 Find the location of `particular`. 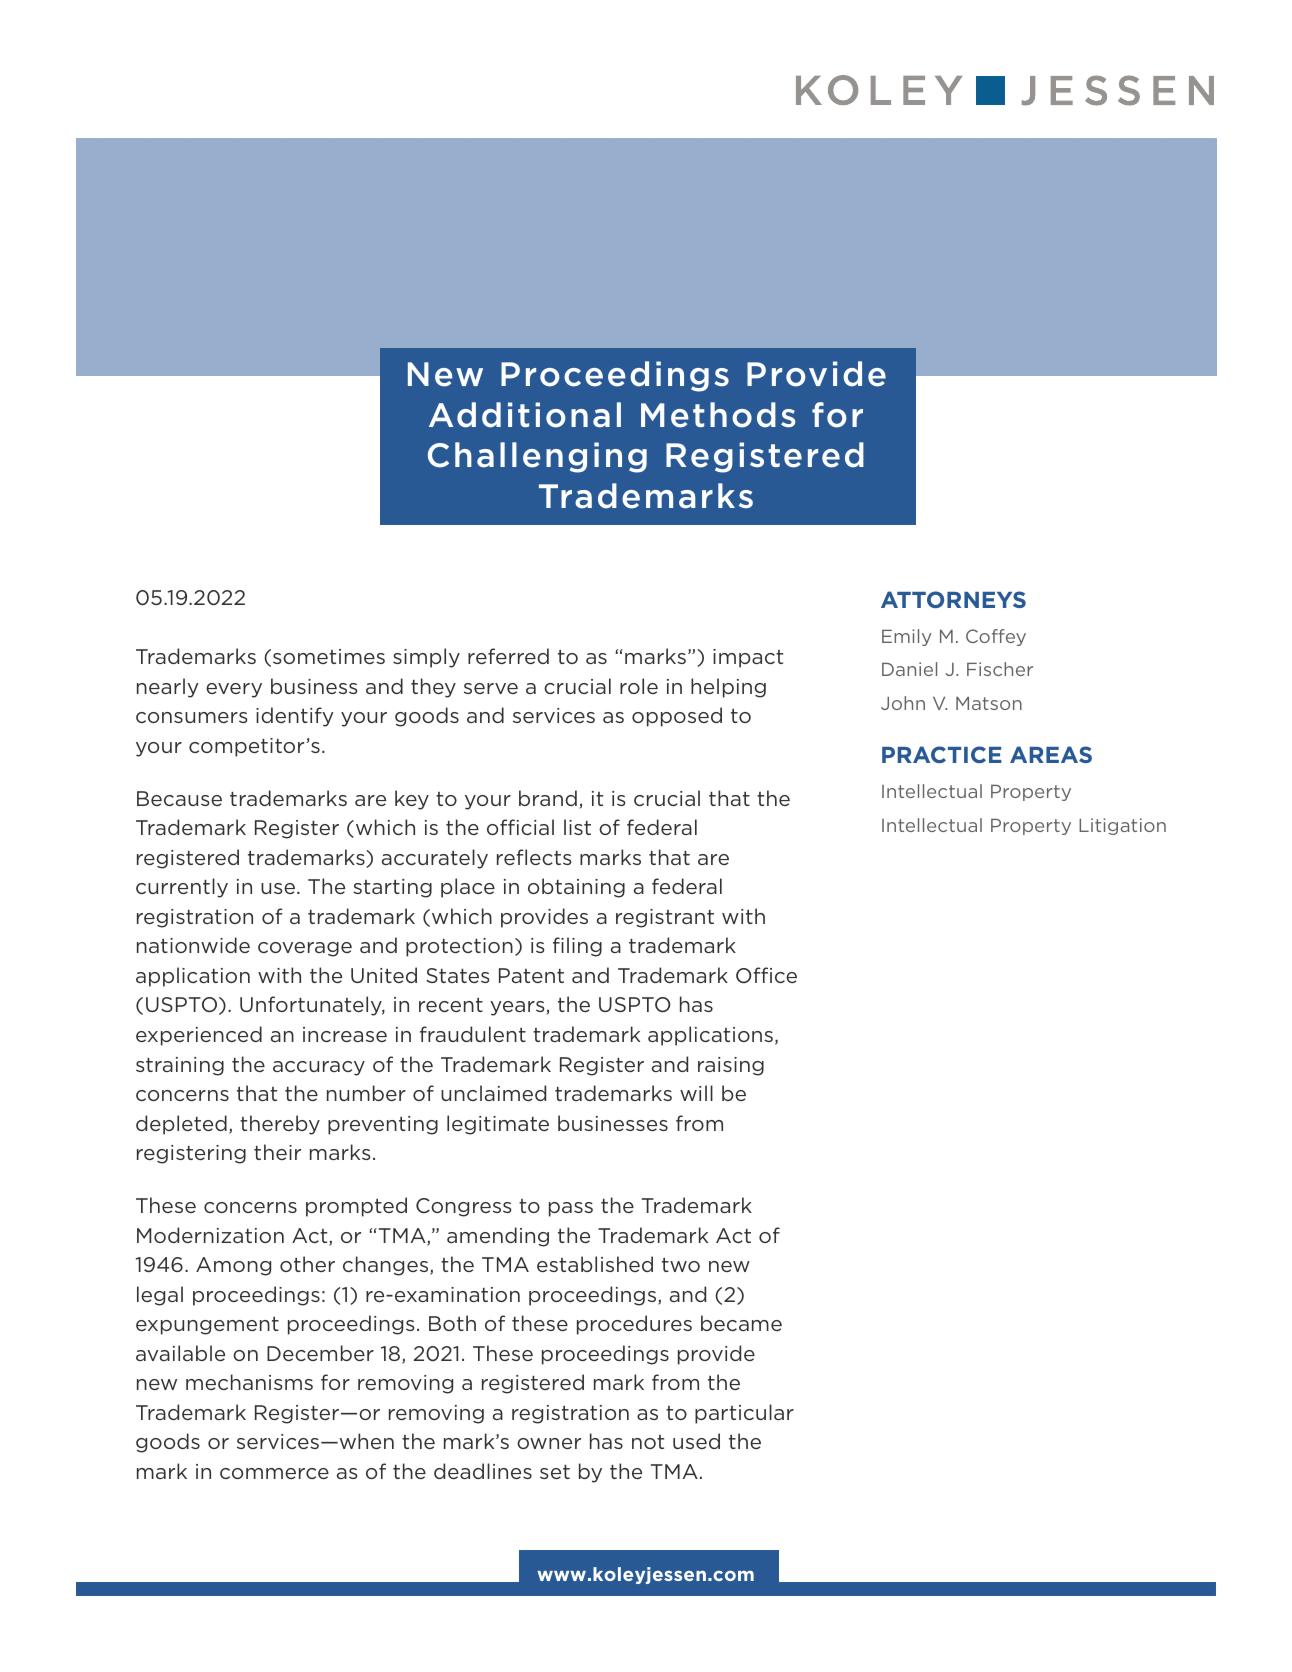

particular is located at coordinates (744, 1414).
